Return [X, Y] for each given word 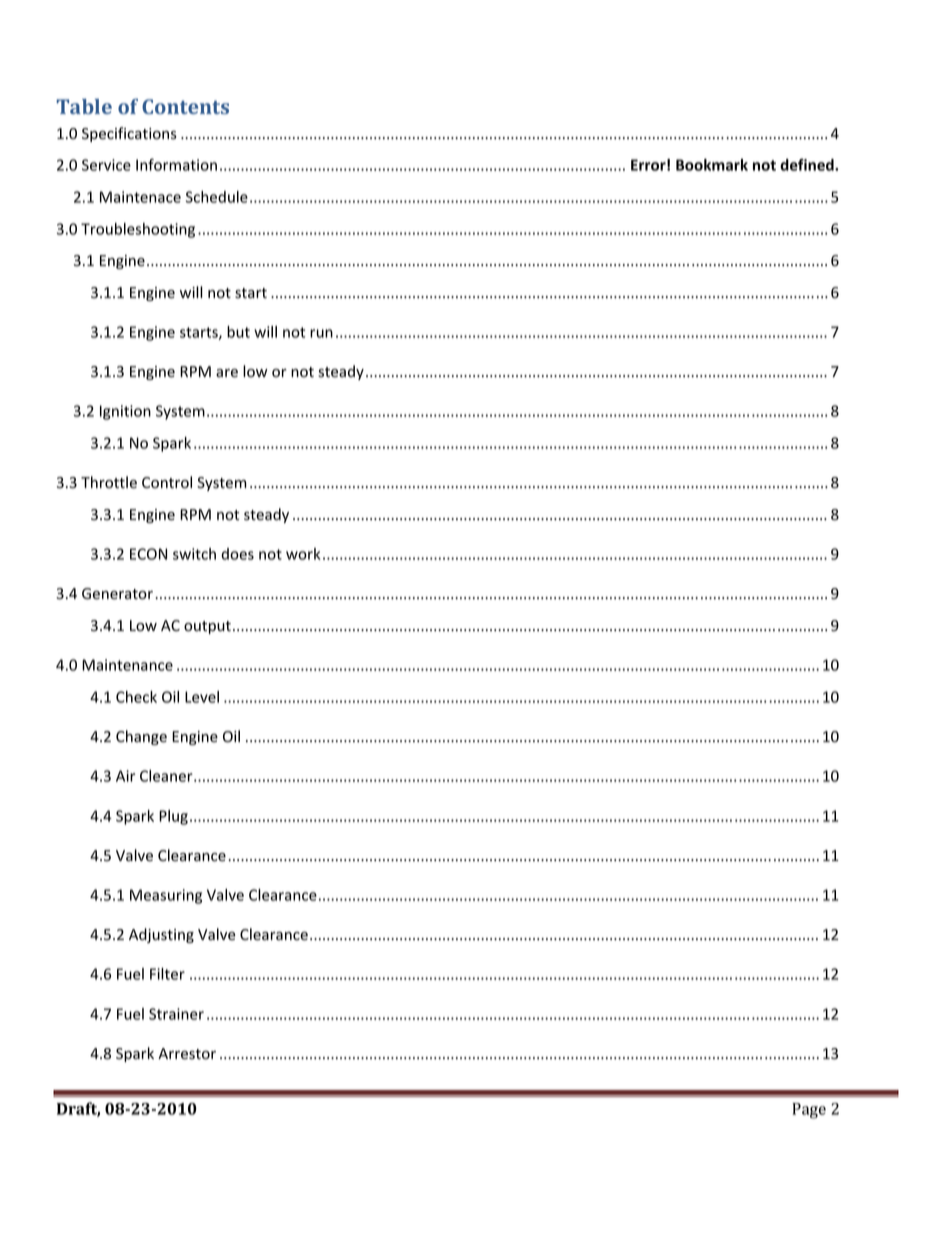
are [227, 373]
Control [167, 482]
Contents [185, 106]
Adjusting [161, 935]
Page [809, 1111]
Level [202, 697]
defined [808, 165]
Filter [167, 974]
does [237, 554]
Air [125, 776]
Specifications [129, 134]
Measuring [166, 896]
